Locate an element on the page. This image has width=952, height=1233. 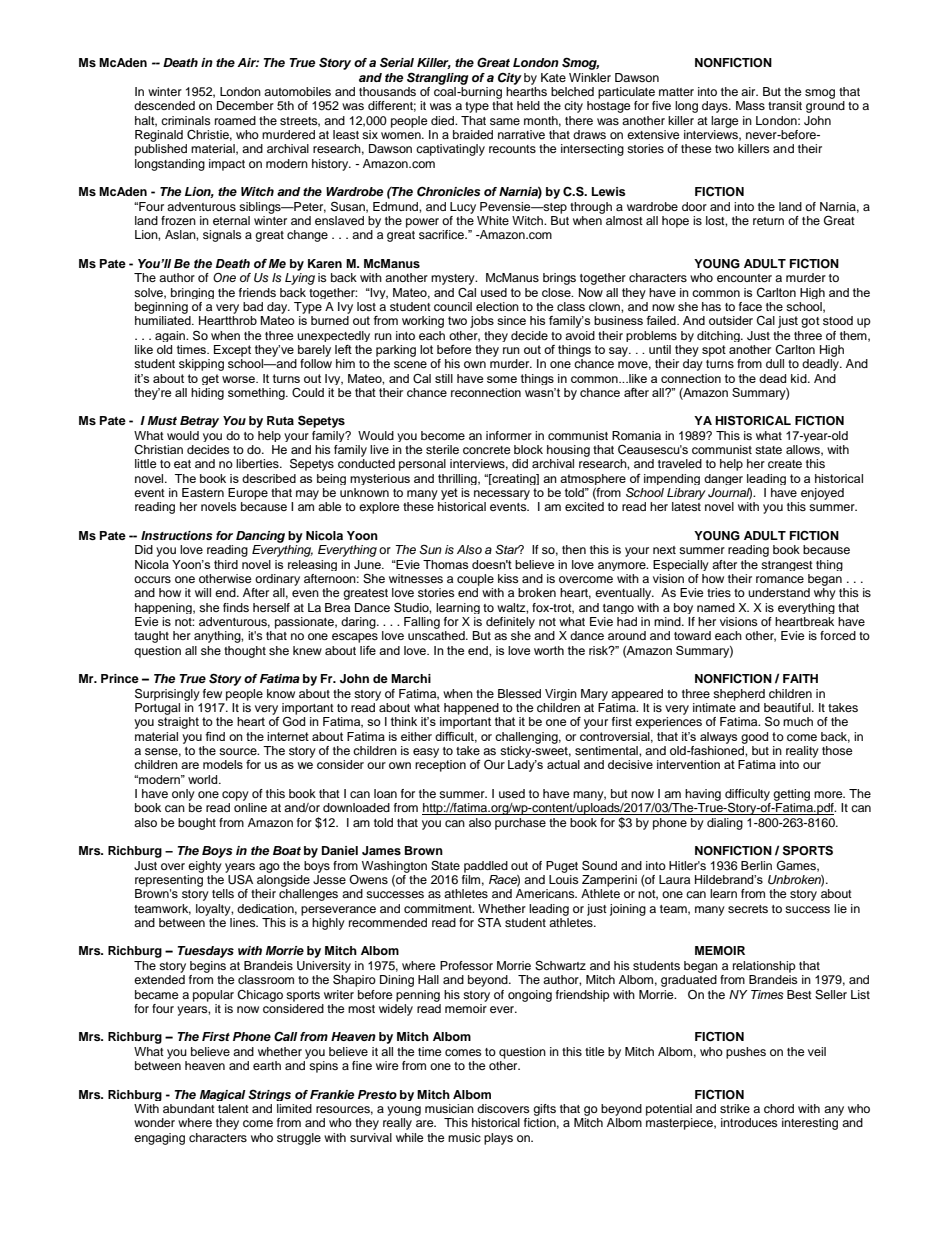
understand is located at coordinates (779, 592).
